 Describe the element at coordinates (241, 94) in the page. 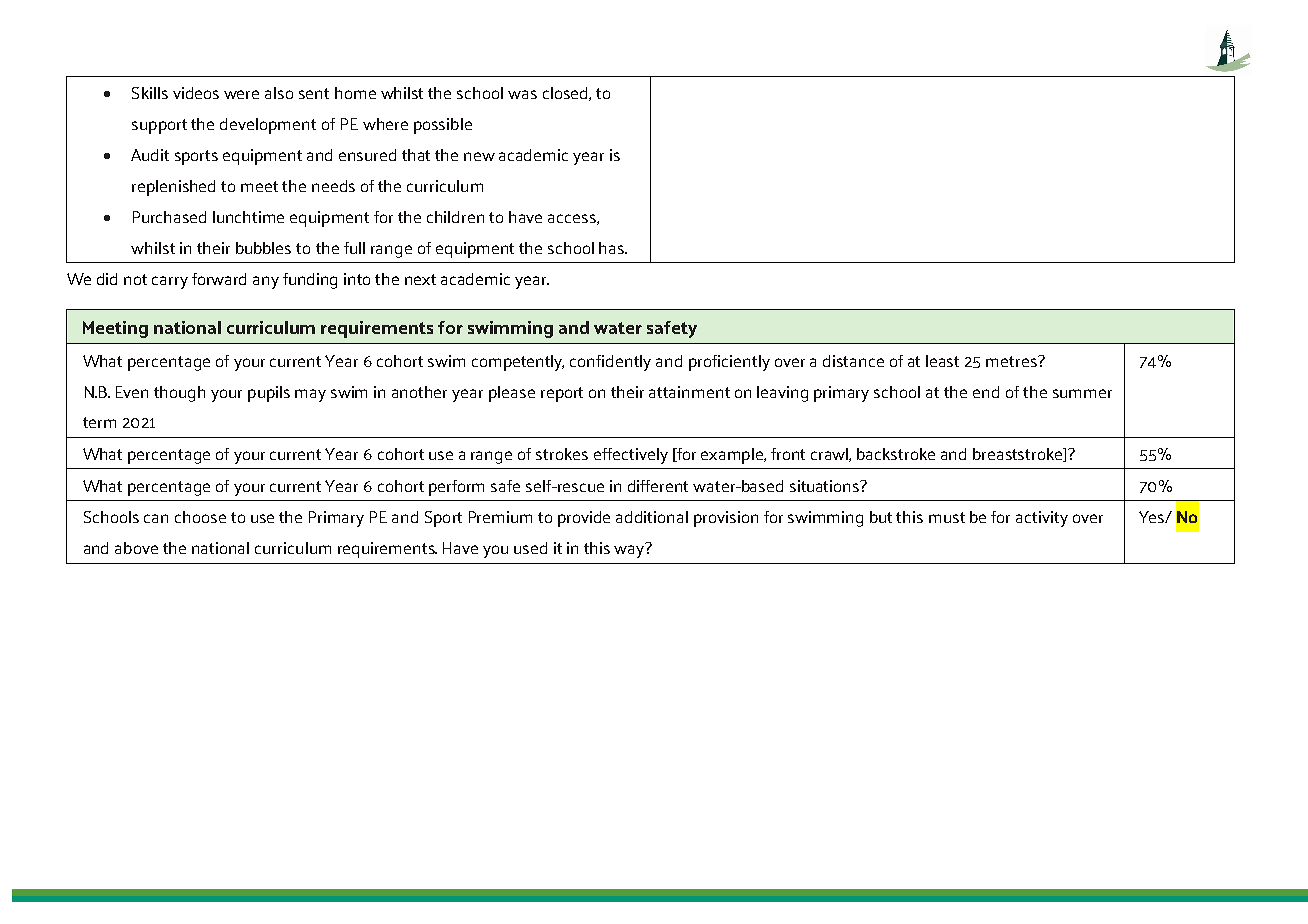

I see `were` at that location.
